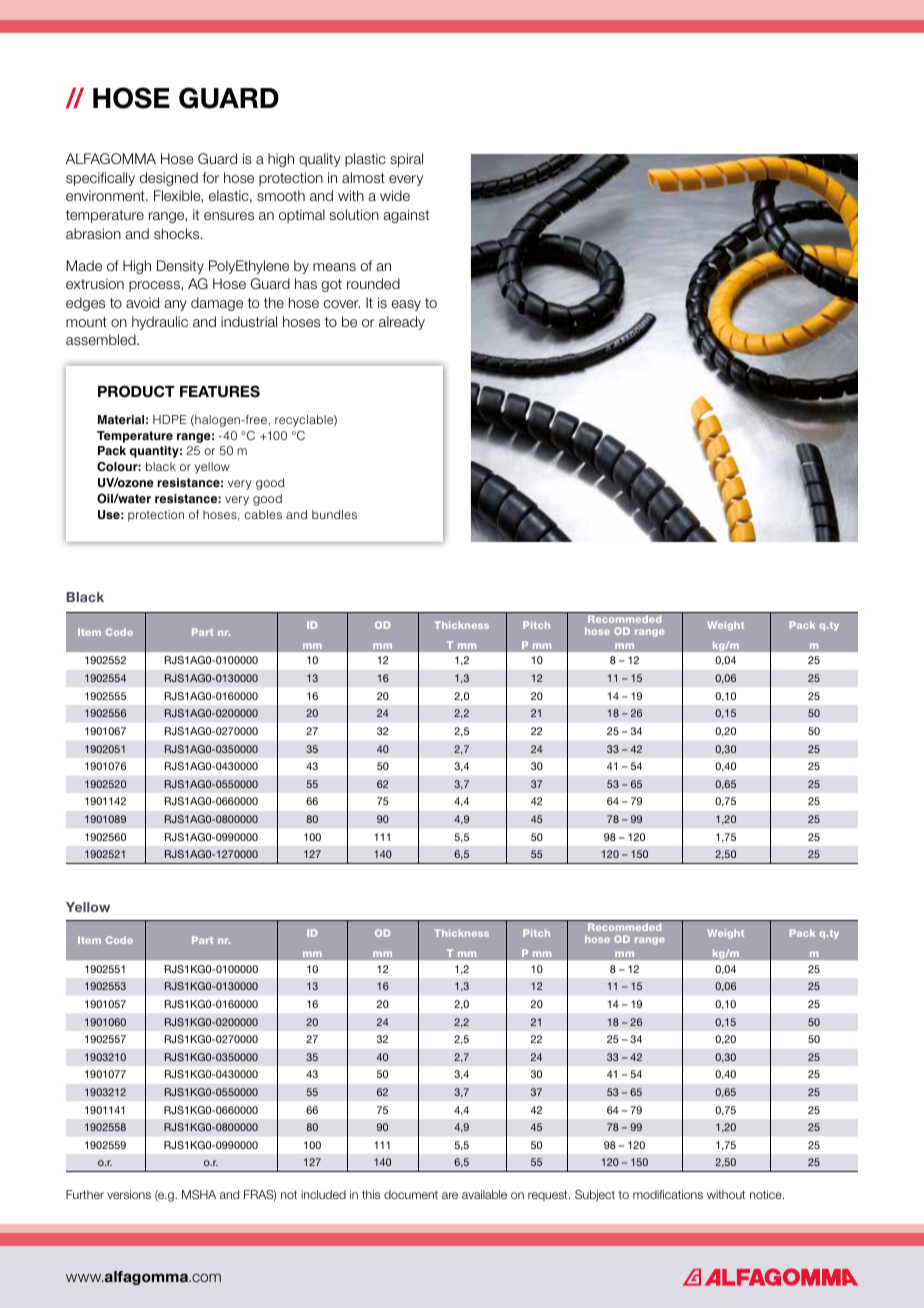 Image resolution: width=924 pixels, height=1308 pixels. What do you see at coordinates (406, 216) in the image?
I see `against` at bounding box center [406, 216].
